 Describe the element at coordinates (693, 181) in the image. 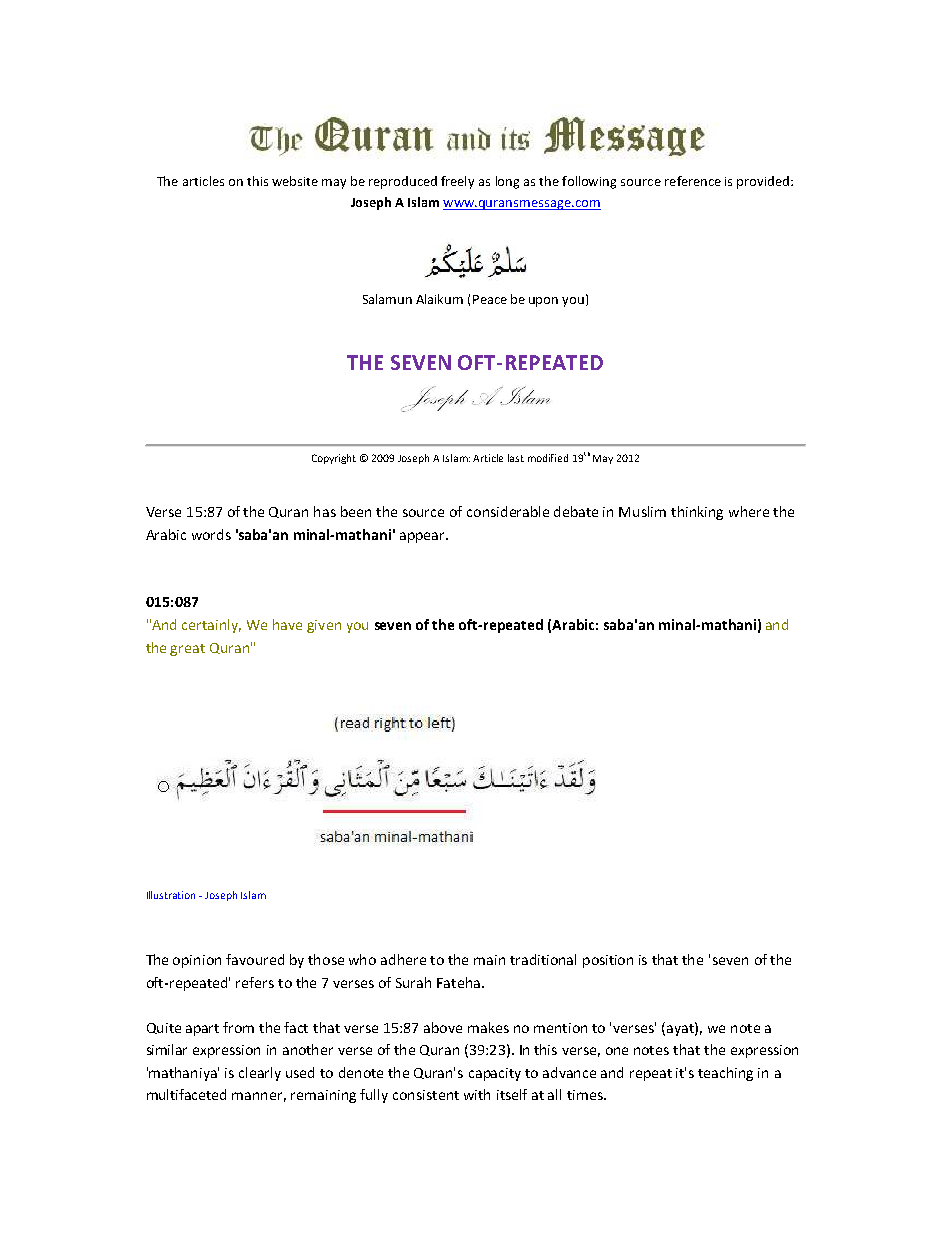

I see `reference` at that location.
